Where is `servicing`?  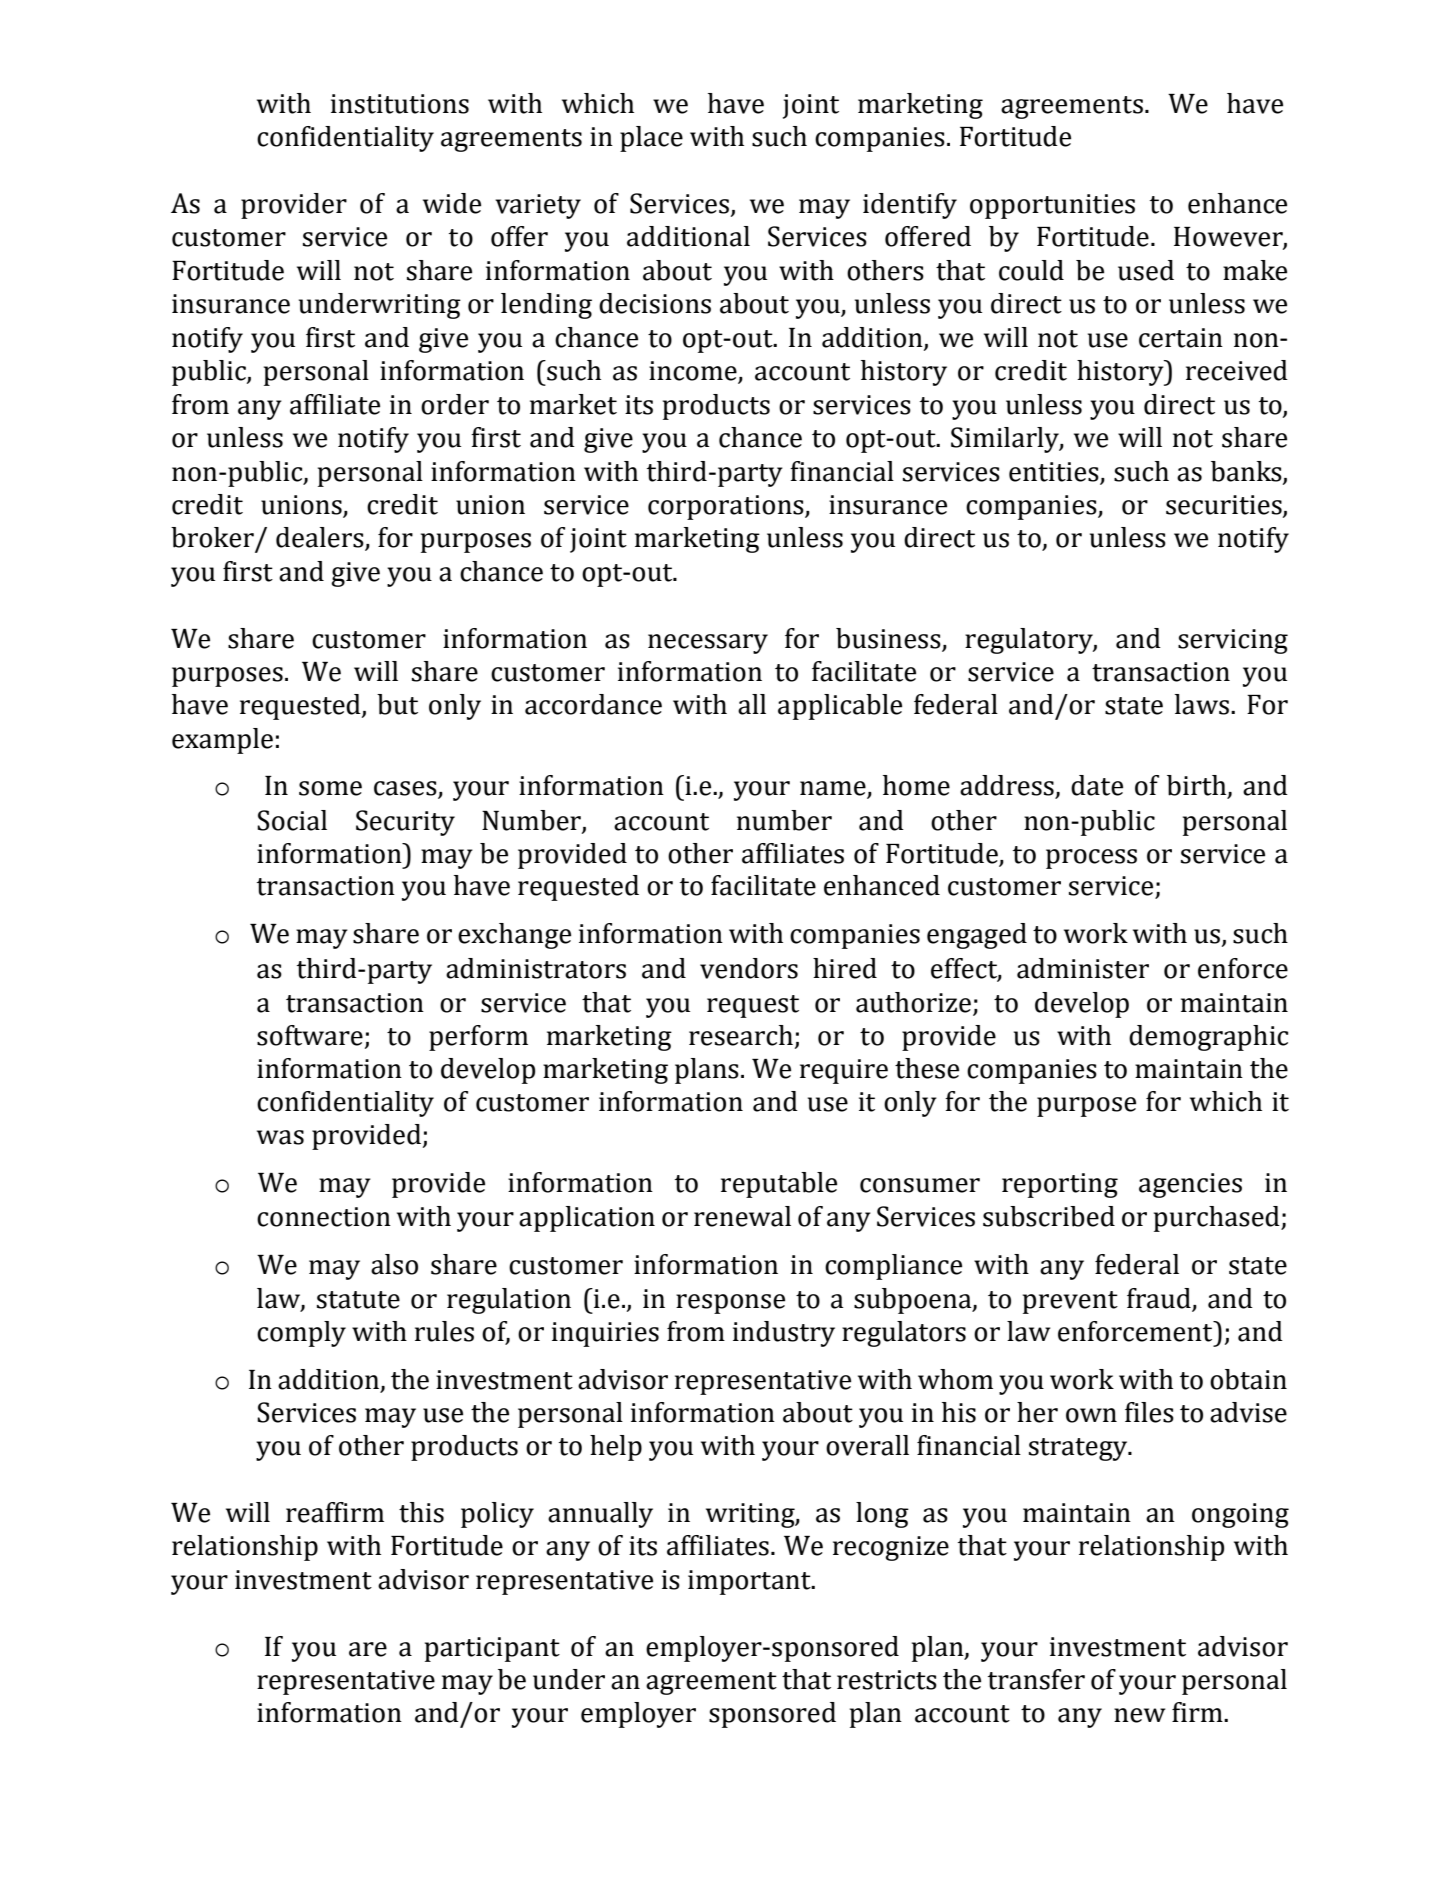 servicing is located at coordinates (1233, 641).
